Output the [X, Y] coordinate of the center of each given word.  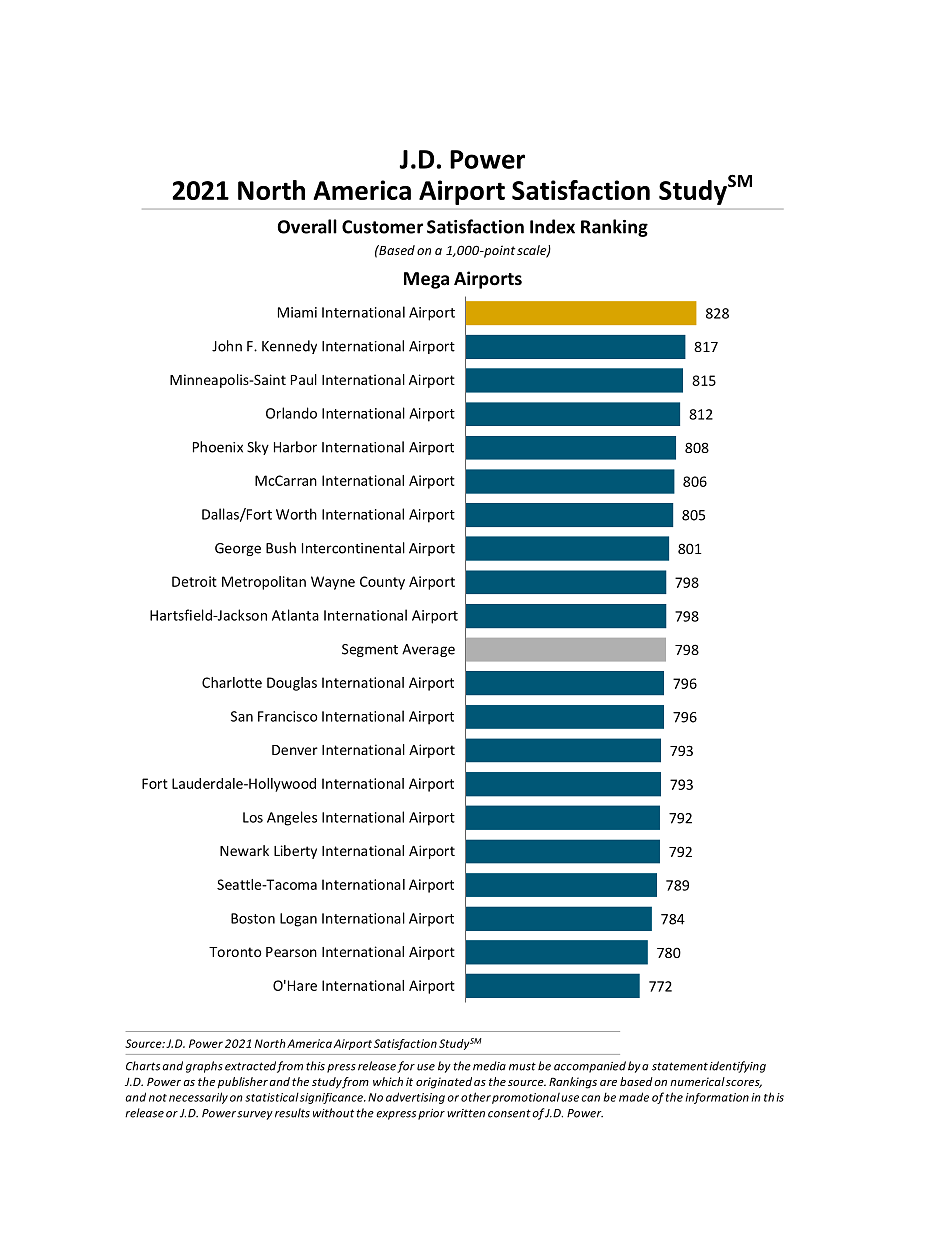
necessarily [198, 1098]
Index [552, 226]
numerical [697, 1081]
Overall [307, 226]
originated [444, 1083]
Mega [426, 280]
